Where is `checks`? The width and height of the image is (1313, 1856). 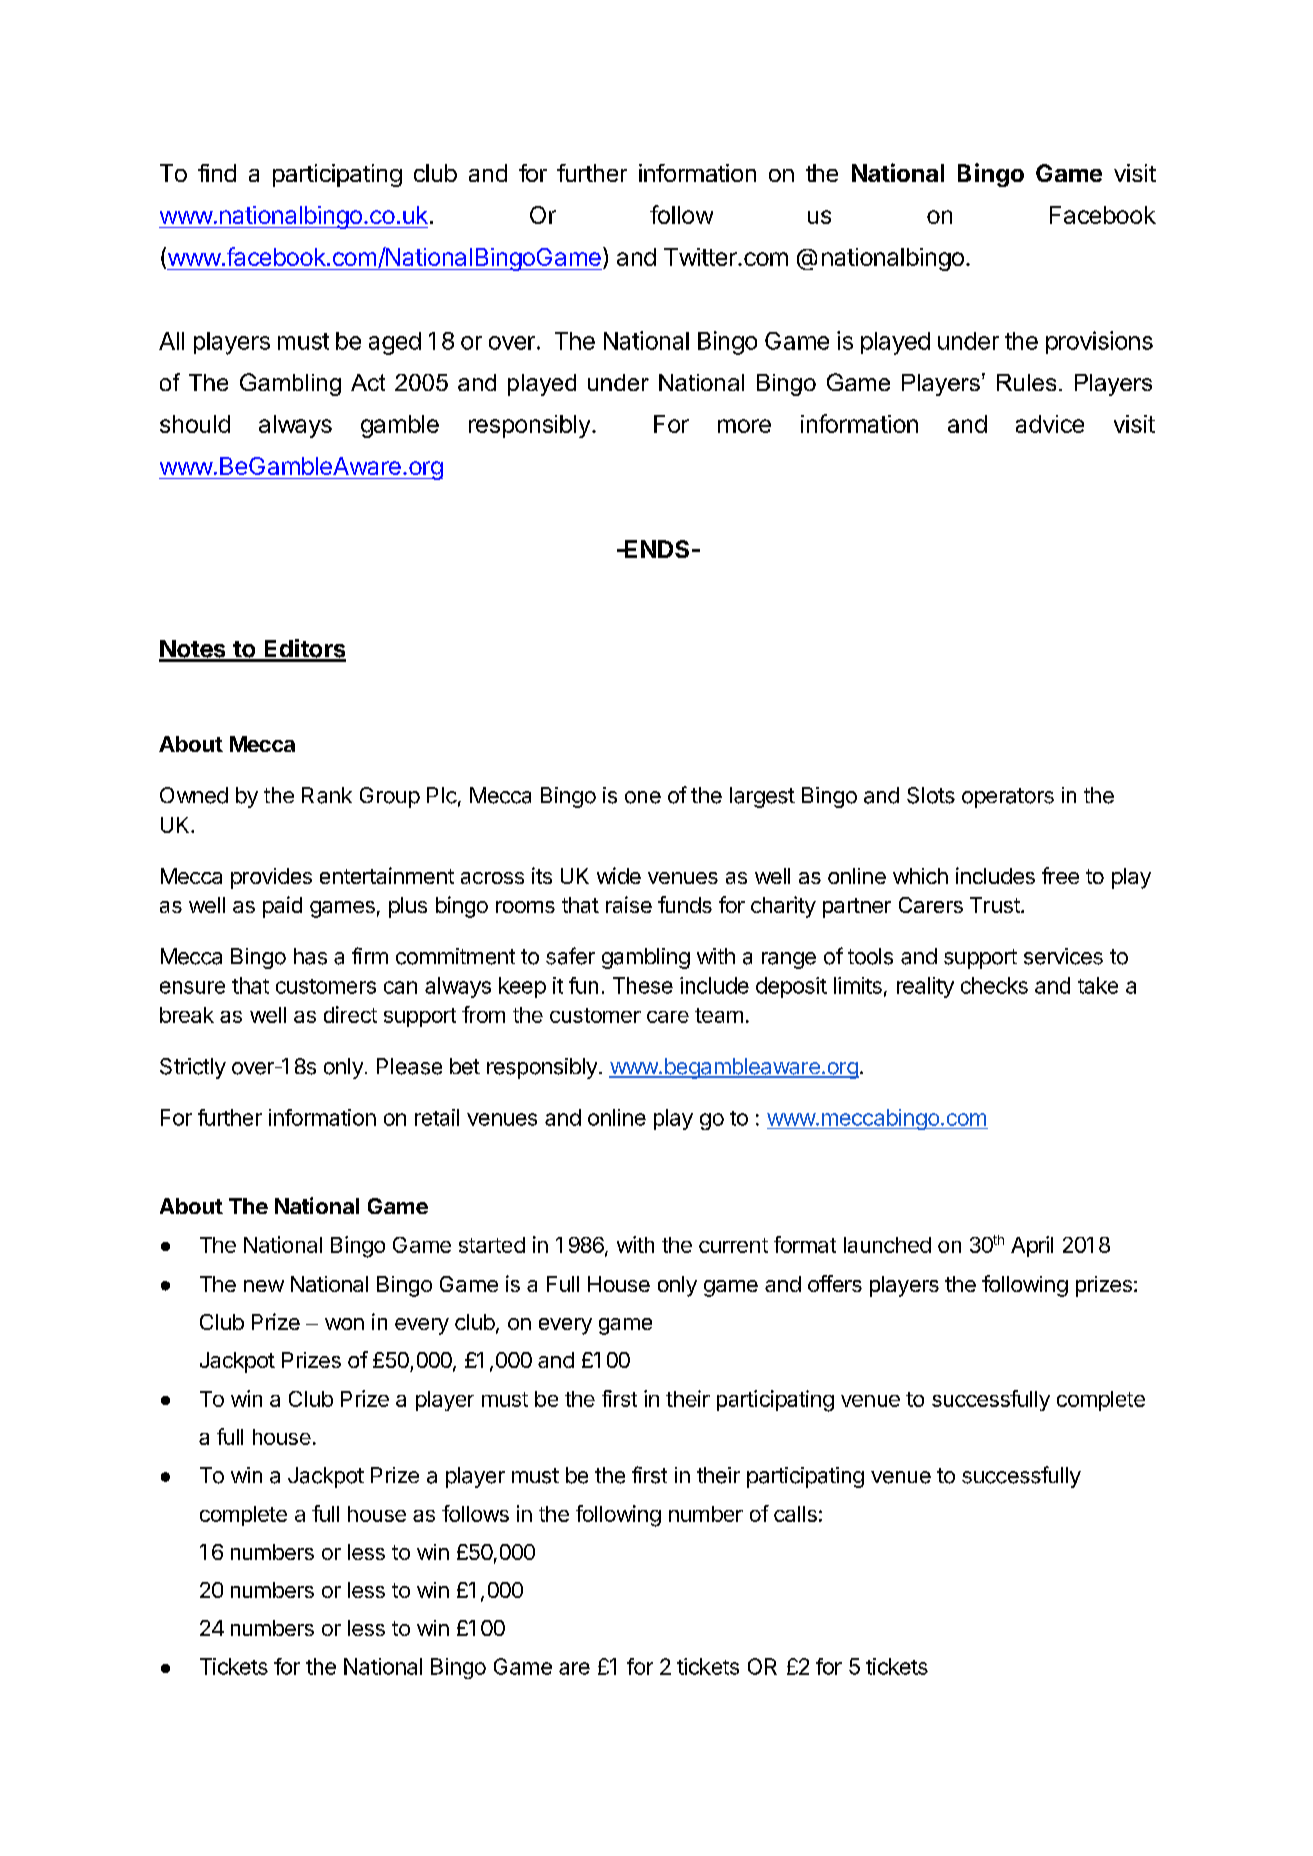
checks is located at coordinates (994, 985).
